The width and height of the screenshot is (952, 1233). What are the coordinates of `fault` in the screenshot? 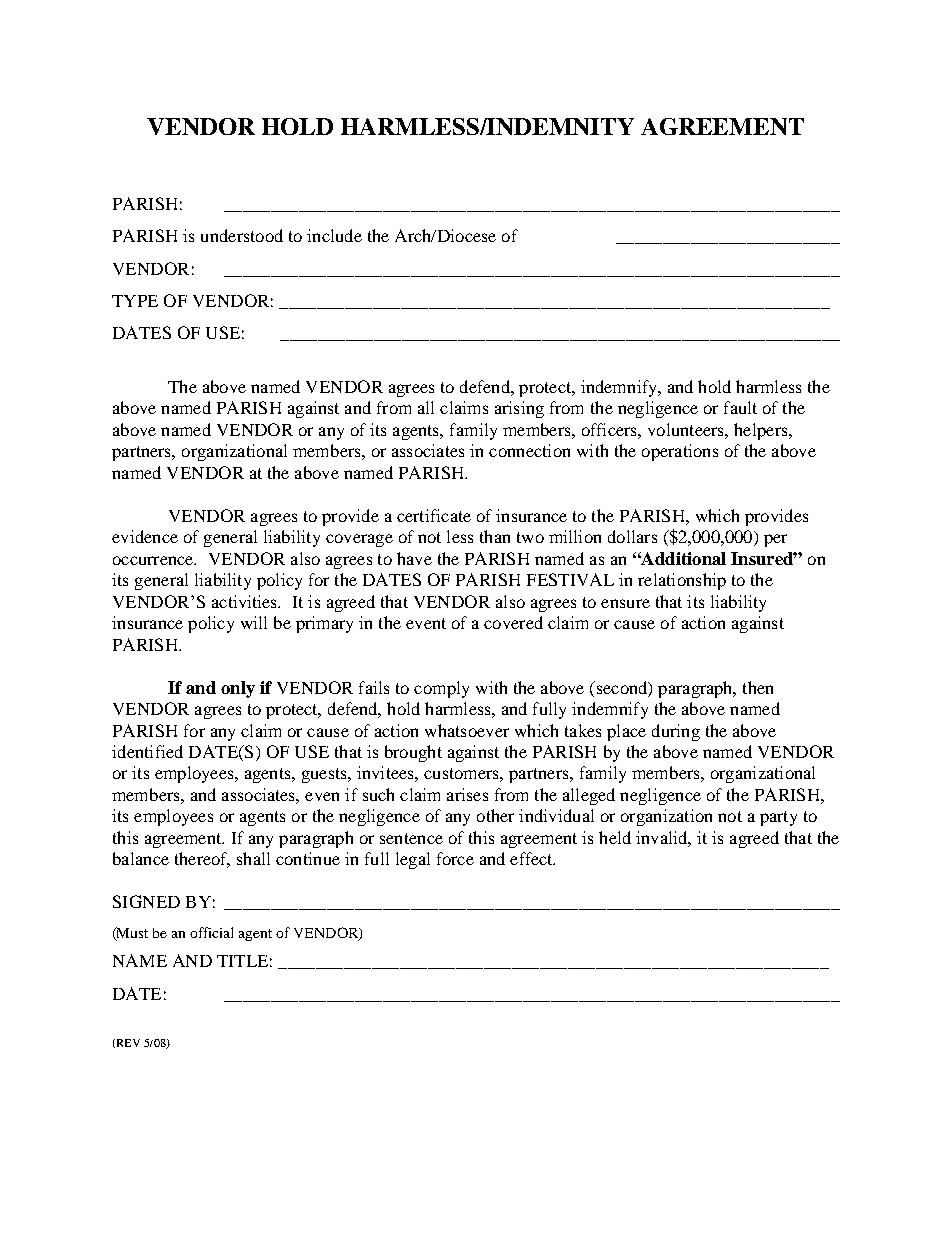 It's located at (740, 407).
